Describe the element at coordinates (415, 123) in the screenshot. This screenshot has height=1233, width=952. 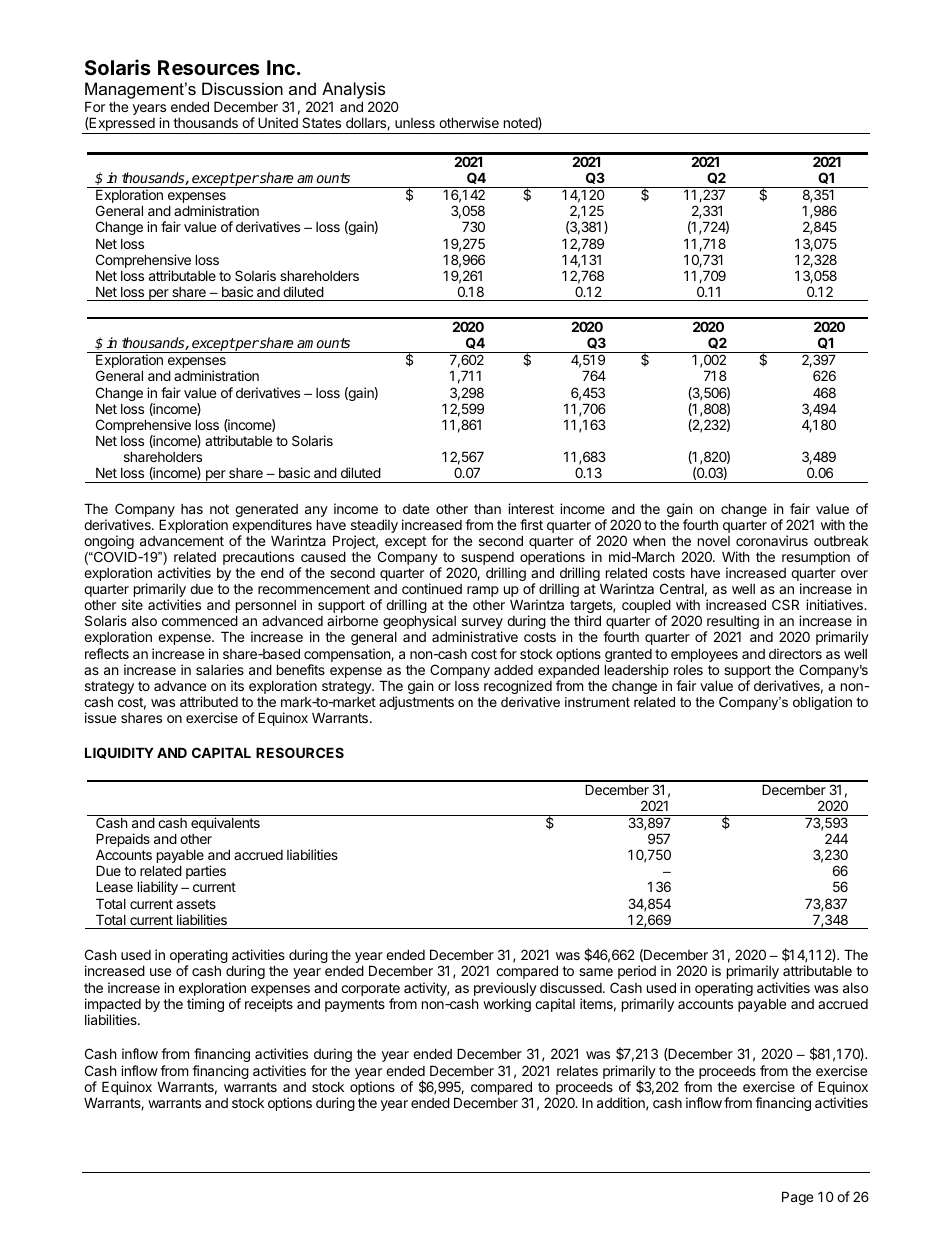
I see `unless` at that location.
